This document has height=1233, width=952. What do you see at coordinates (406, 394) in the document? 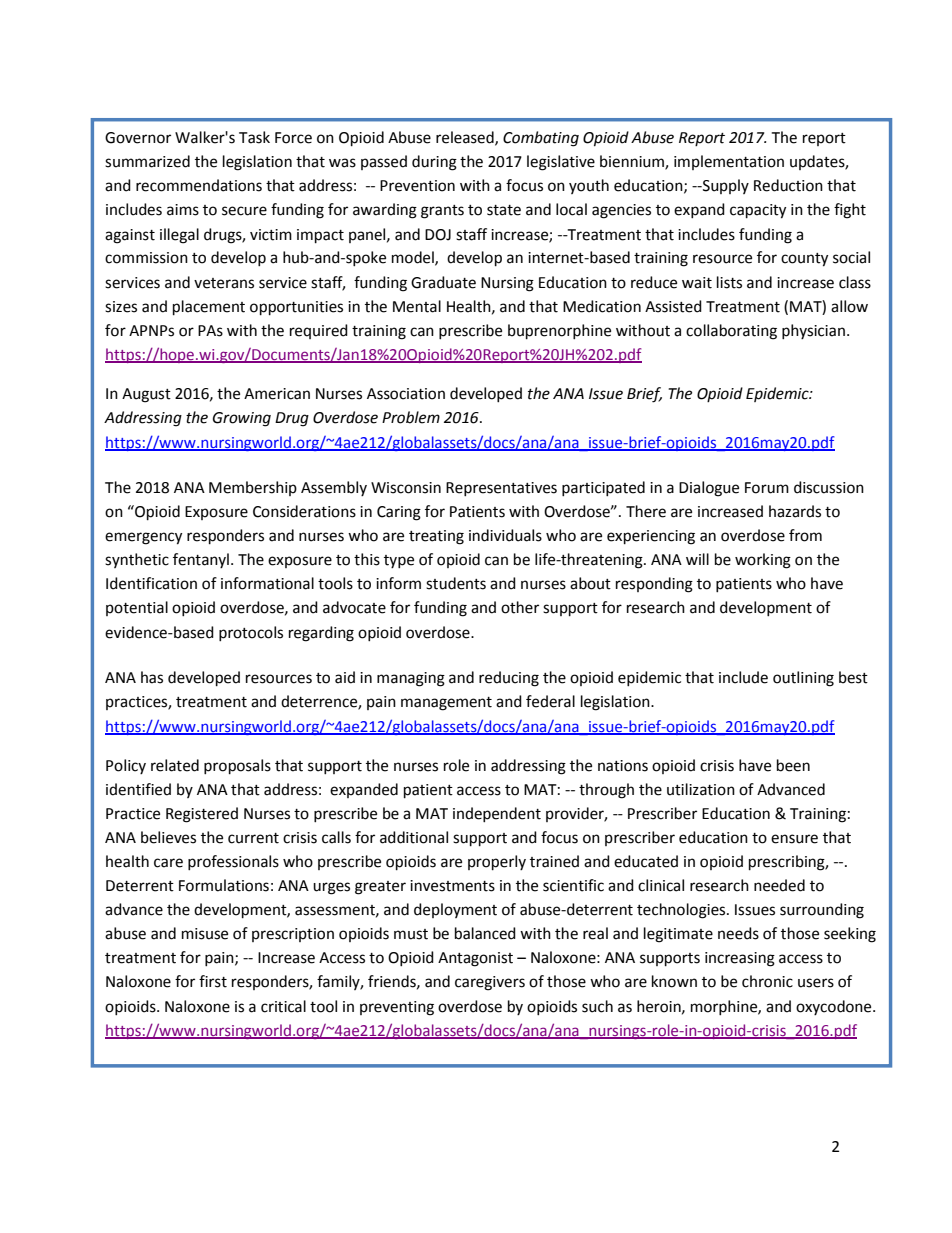
I see `Association` at bounding box center [406, 394].
